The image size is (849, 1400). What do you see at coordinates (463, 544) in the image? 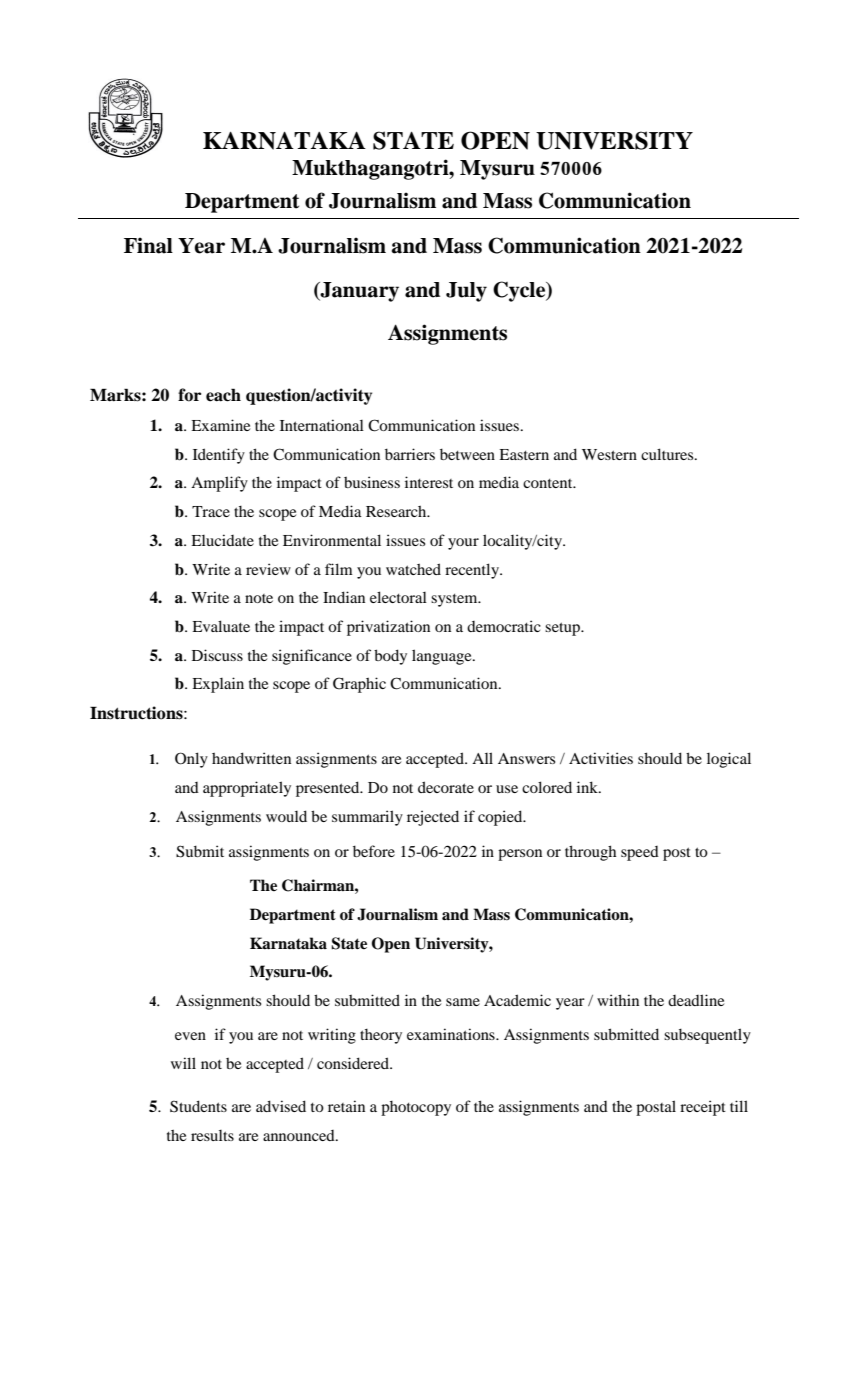
I see `your` at bounding box center [463, 544].
